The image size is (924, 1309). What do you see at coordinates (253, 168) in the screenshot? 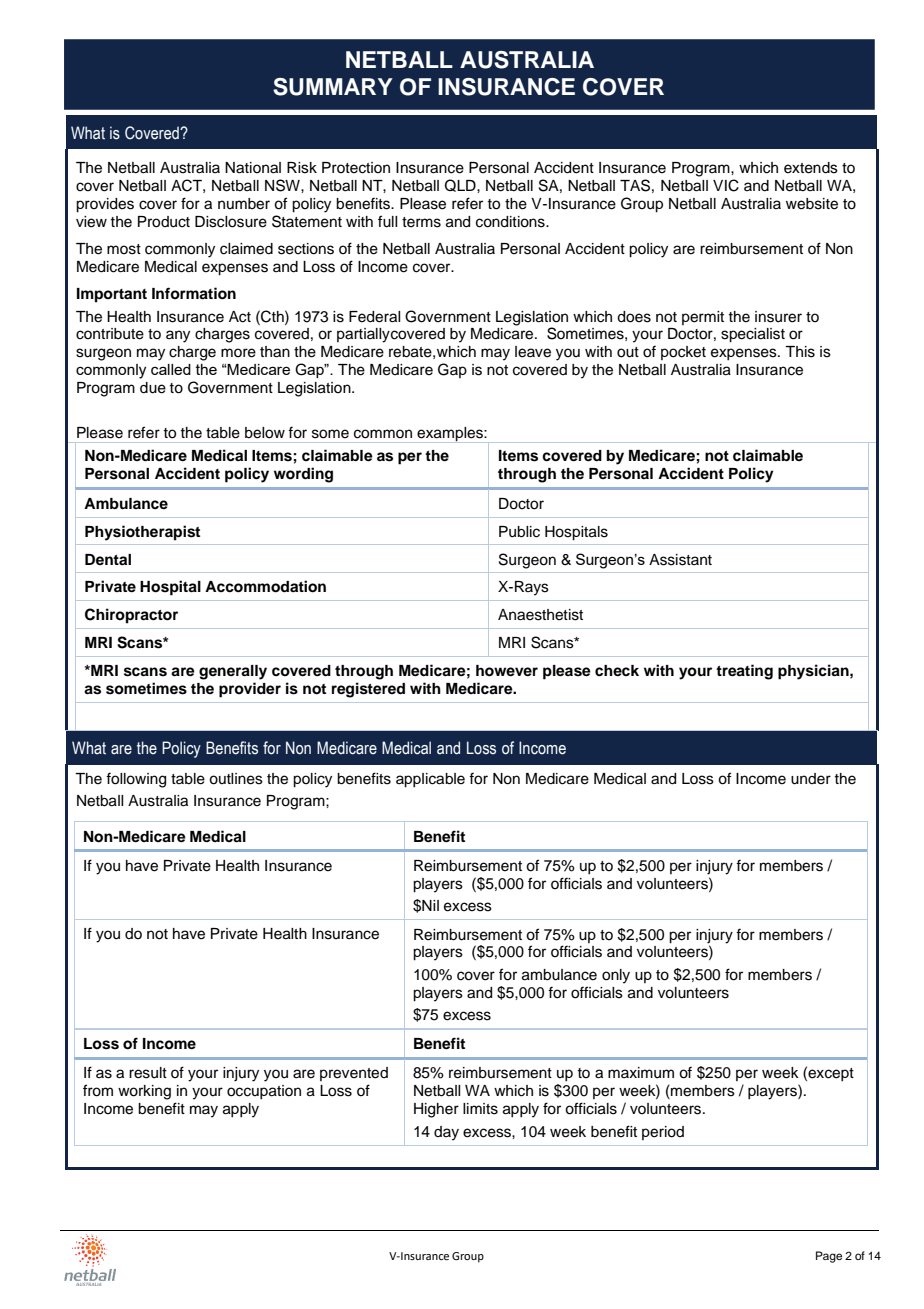
I see `National` at bounding box center [253, 168].
